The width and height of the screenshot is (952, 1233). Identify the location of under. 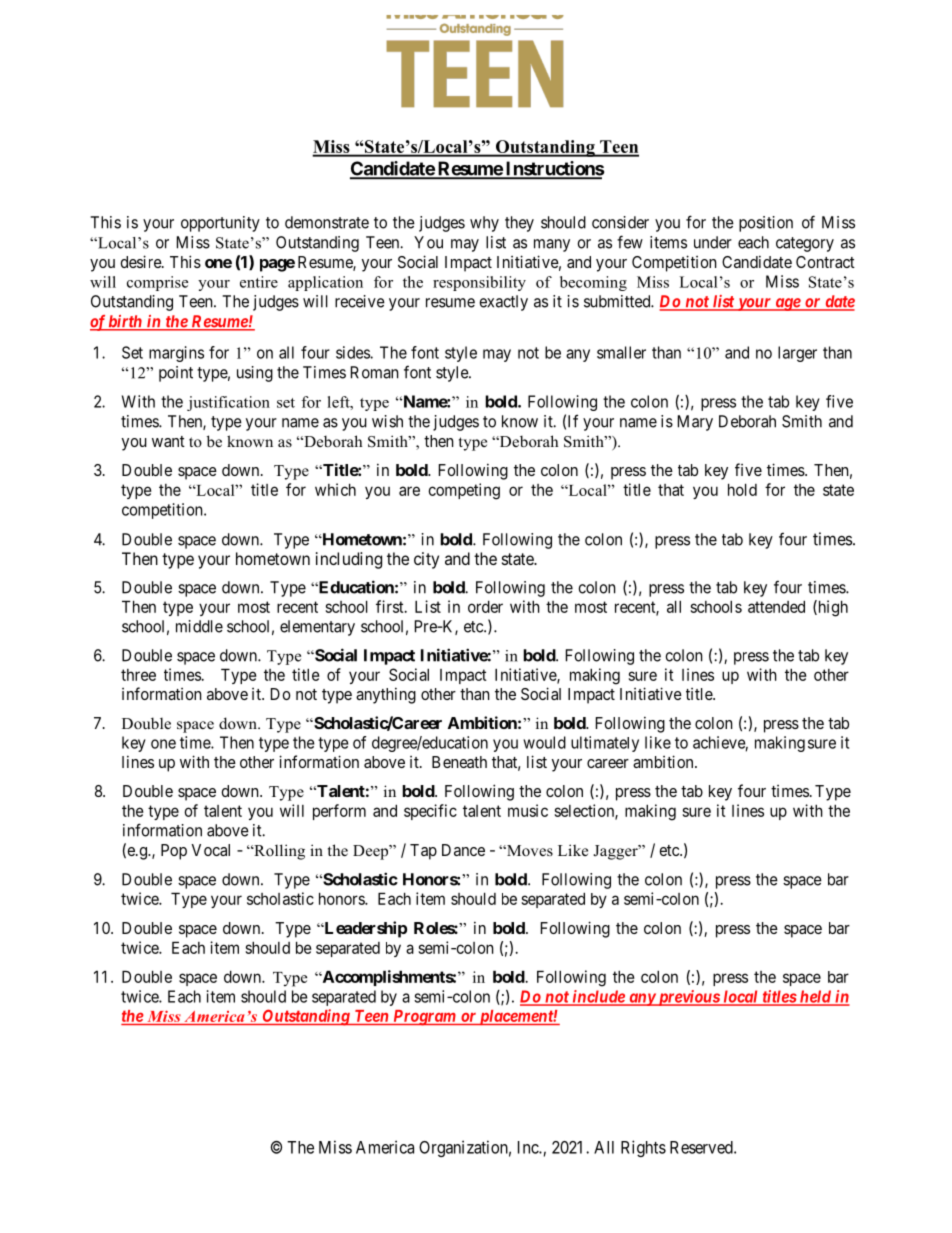
(713, 242).
